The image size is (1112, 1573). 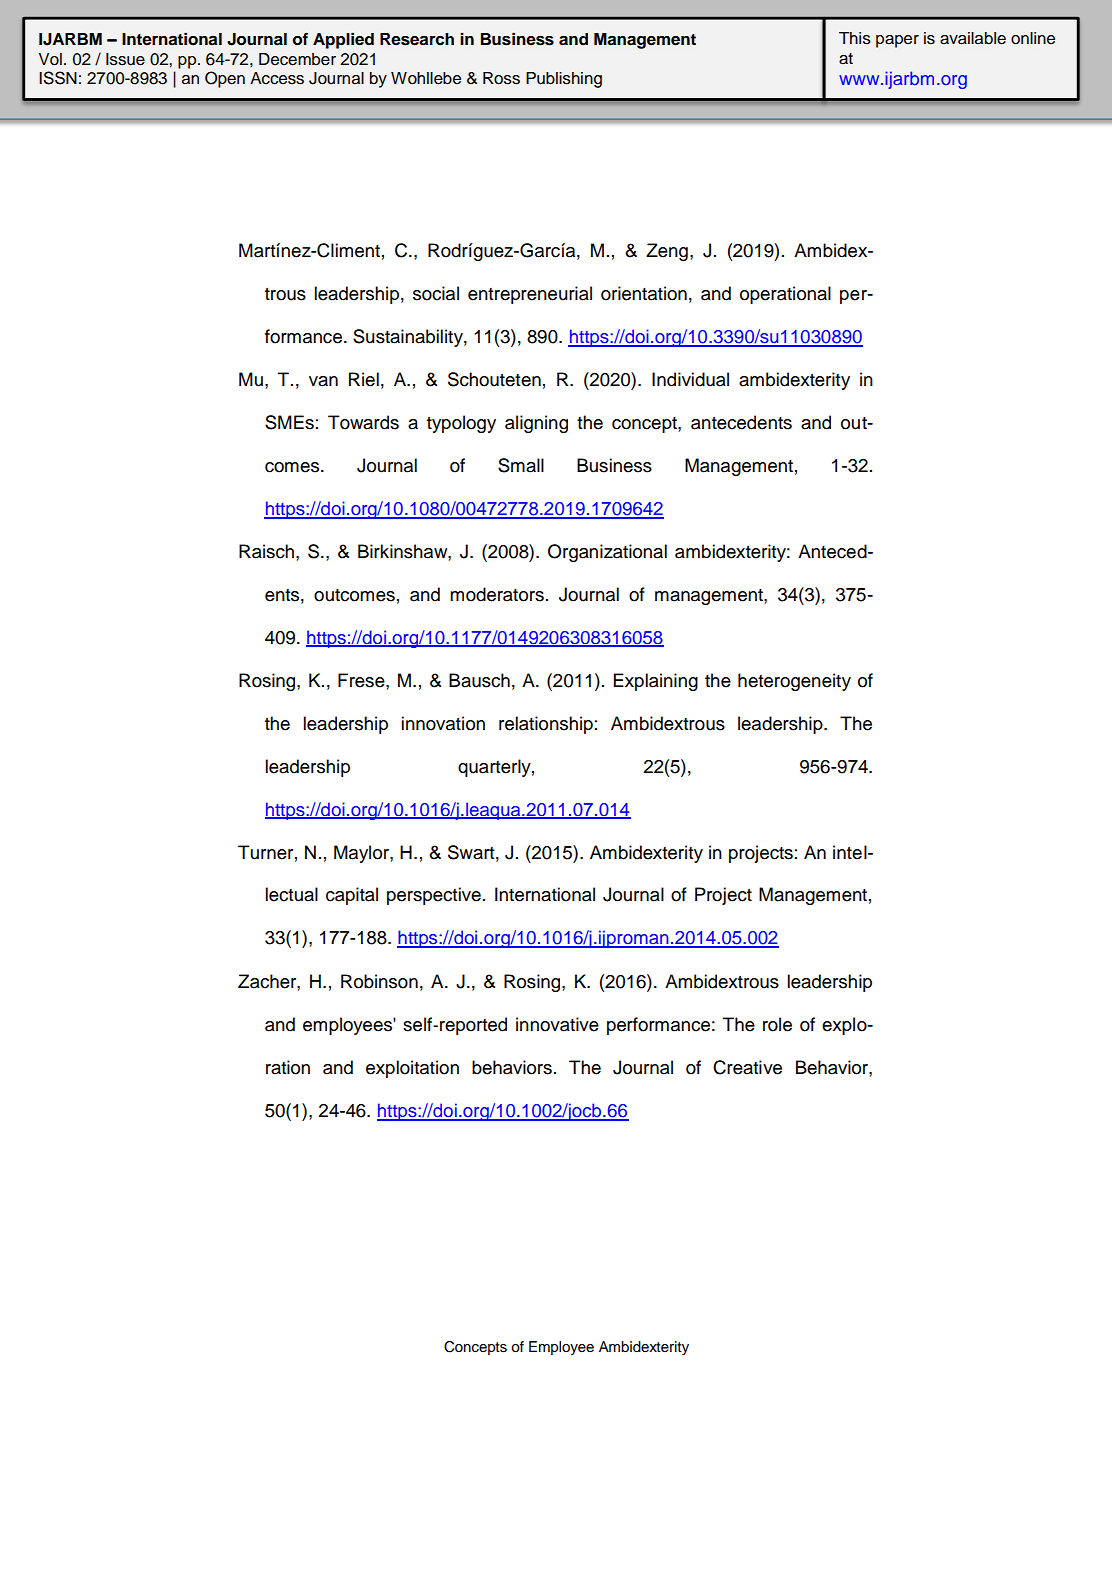 I want to click on Publishing, so click(x=564, y=80).
